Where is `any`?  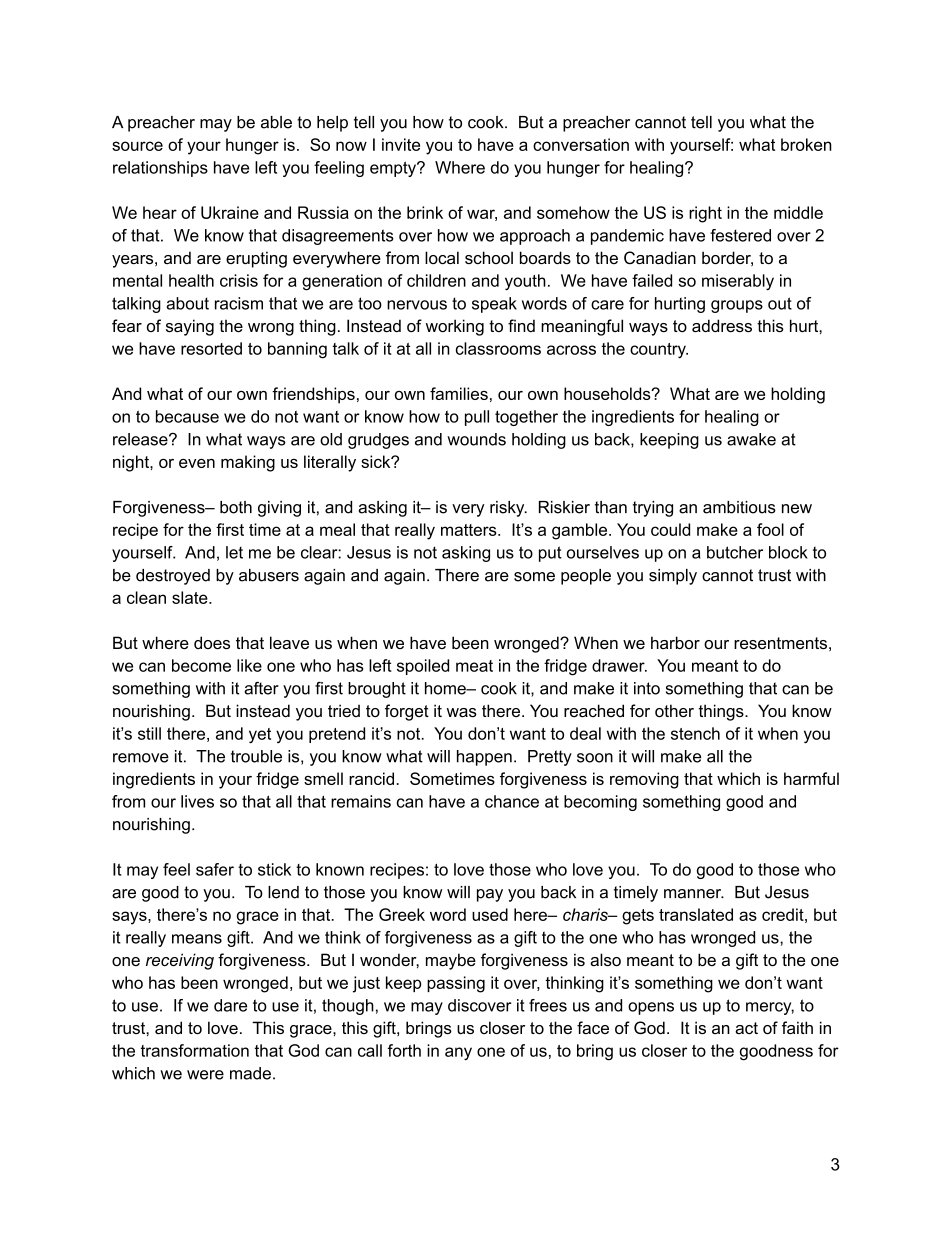 any is located at coordinates (458, 1054).
